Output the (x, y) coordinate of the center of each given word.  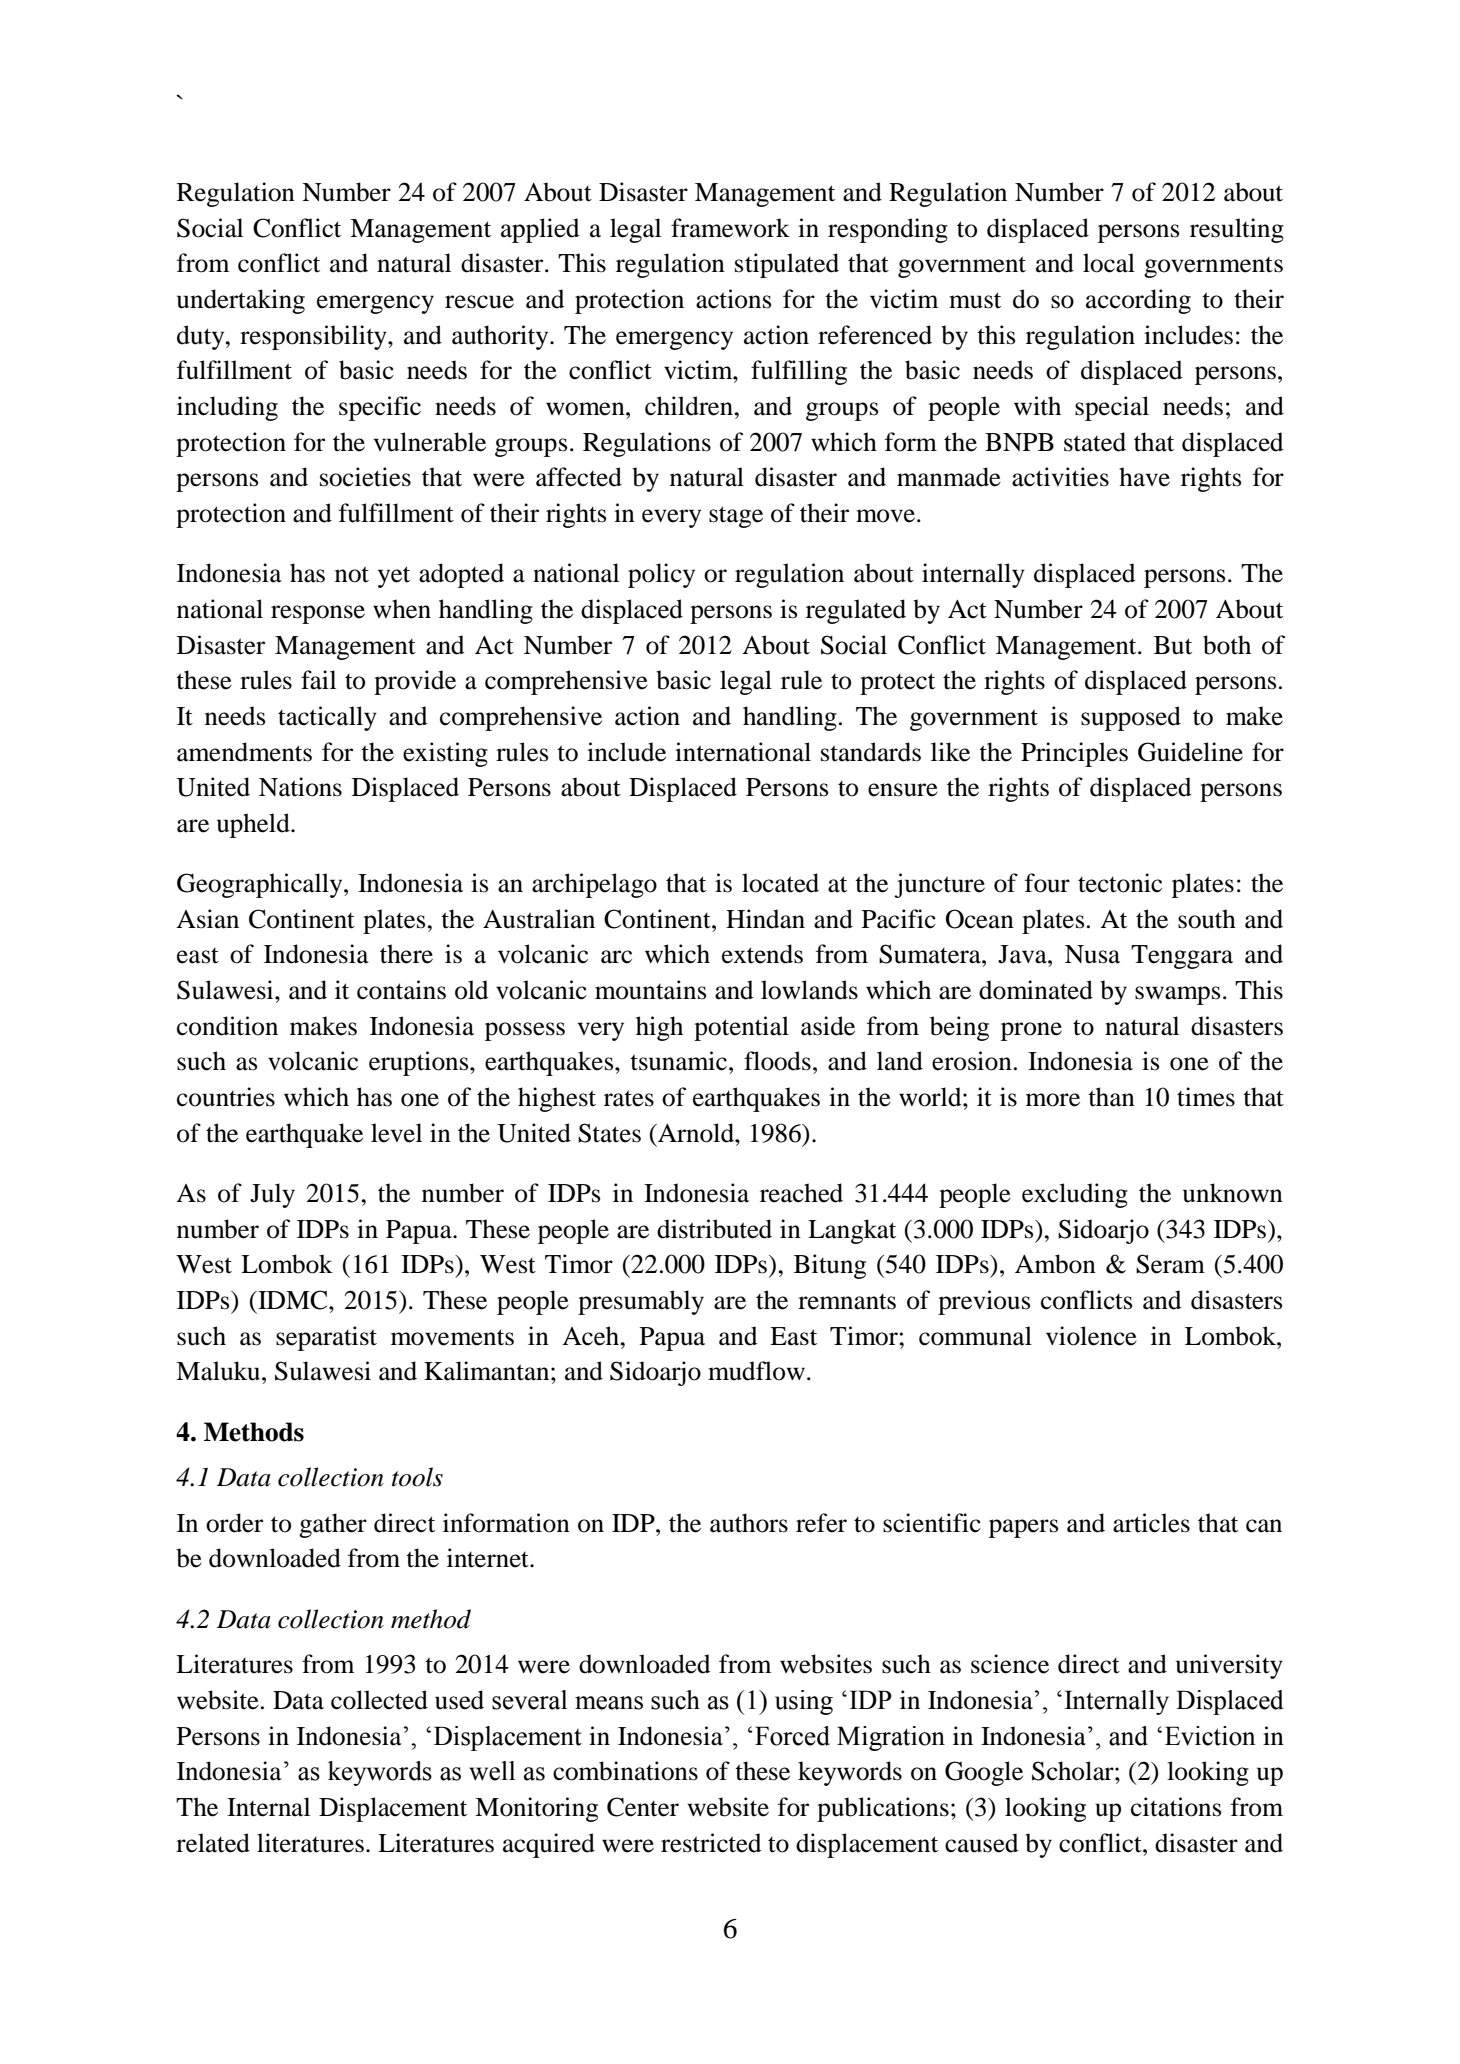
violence (1091, 1336)
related (213, 1843)
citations (1176, 1807)
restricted (711, 1843)
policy (661, 575)
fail (318, 680)
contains (401, 990)
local (1109, 263)
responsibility (314, 337)
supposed (1131, 718)
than (1111, 1097)
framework (730, 228)
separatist (326, 1338)
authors (749, 1523)
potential (741, 1028)
